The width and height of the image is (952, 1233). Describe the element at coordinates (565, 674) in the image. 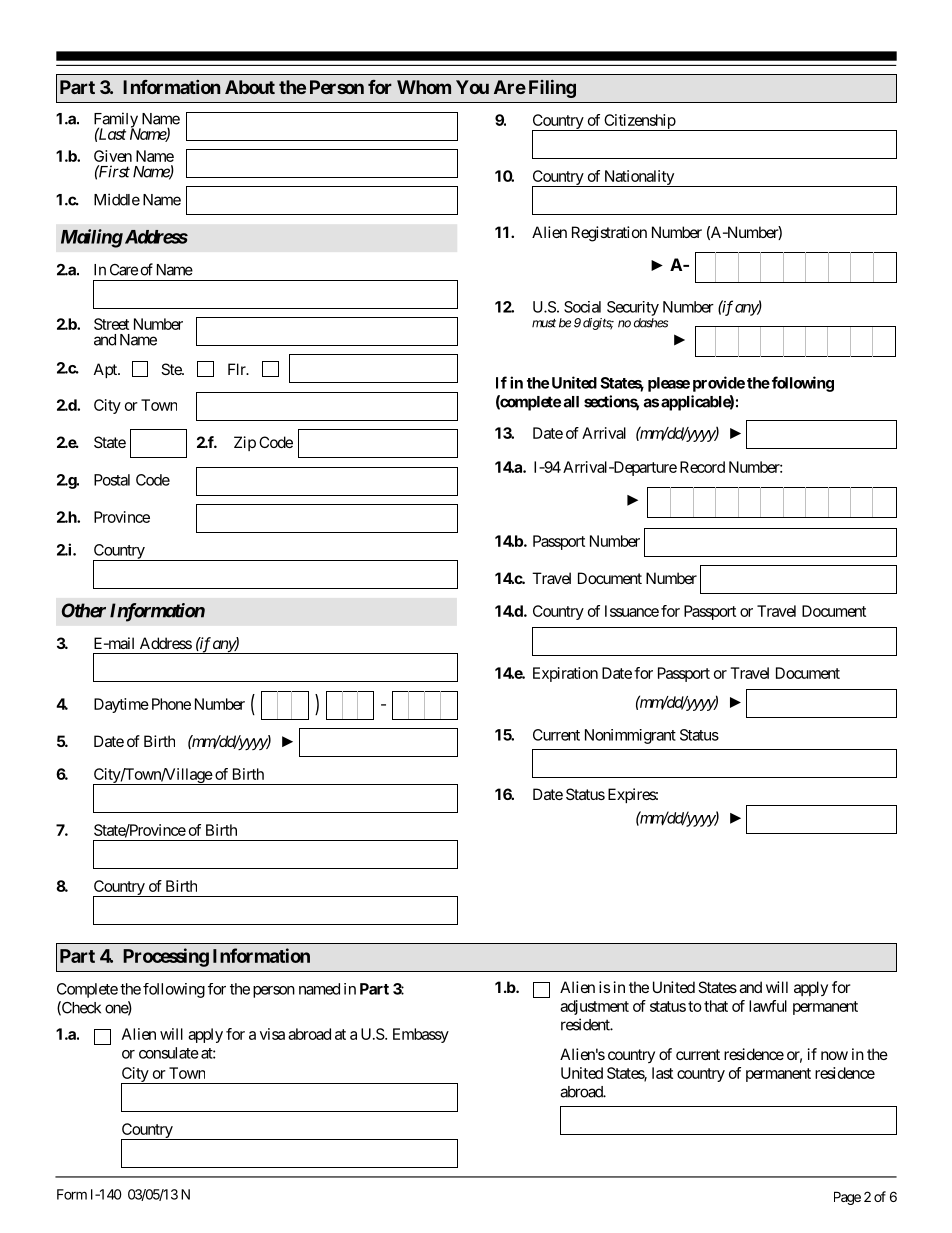

I see `Expiration` at that location.
